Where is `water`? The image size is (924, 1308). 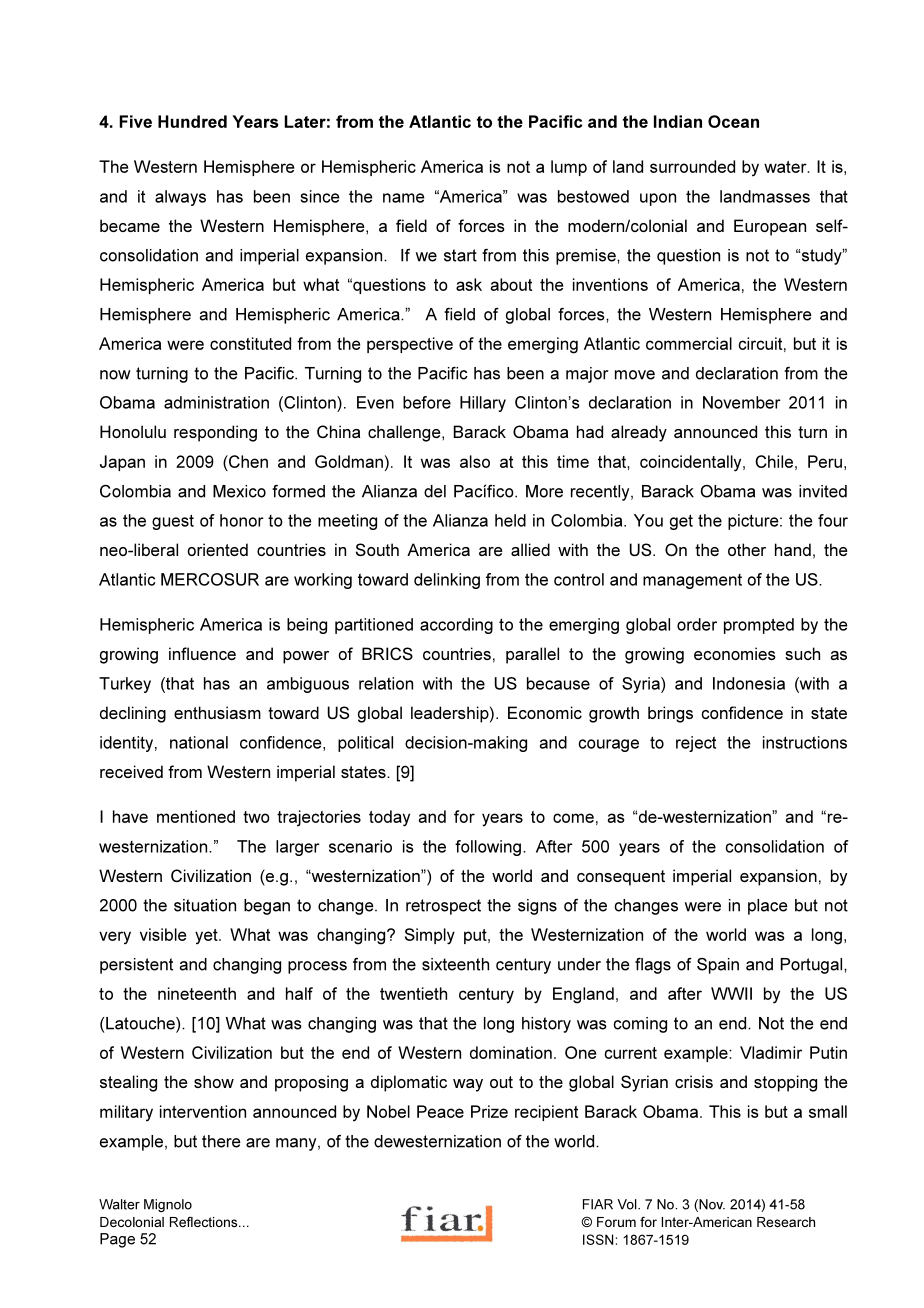
water is located at coordinates (786, 167).
